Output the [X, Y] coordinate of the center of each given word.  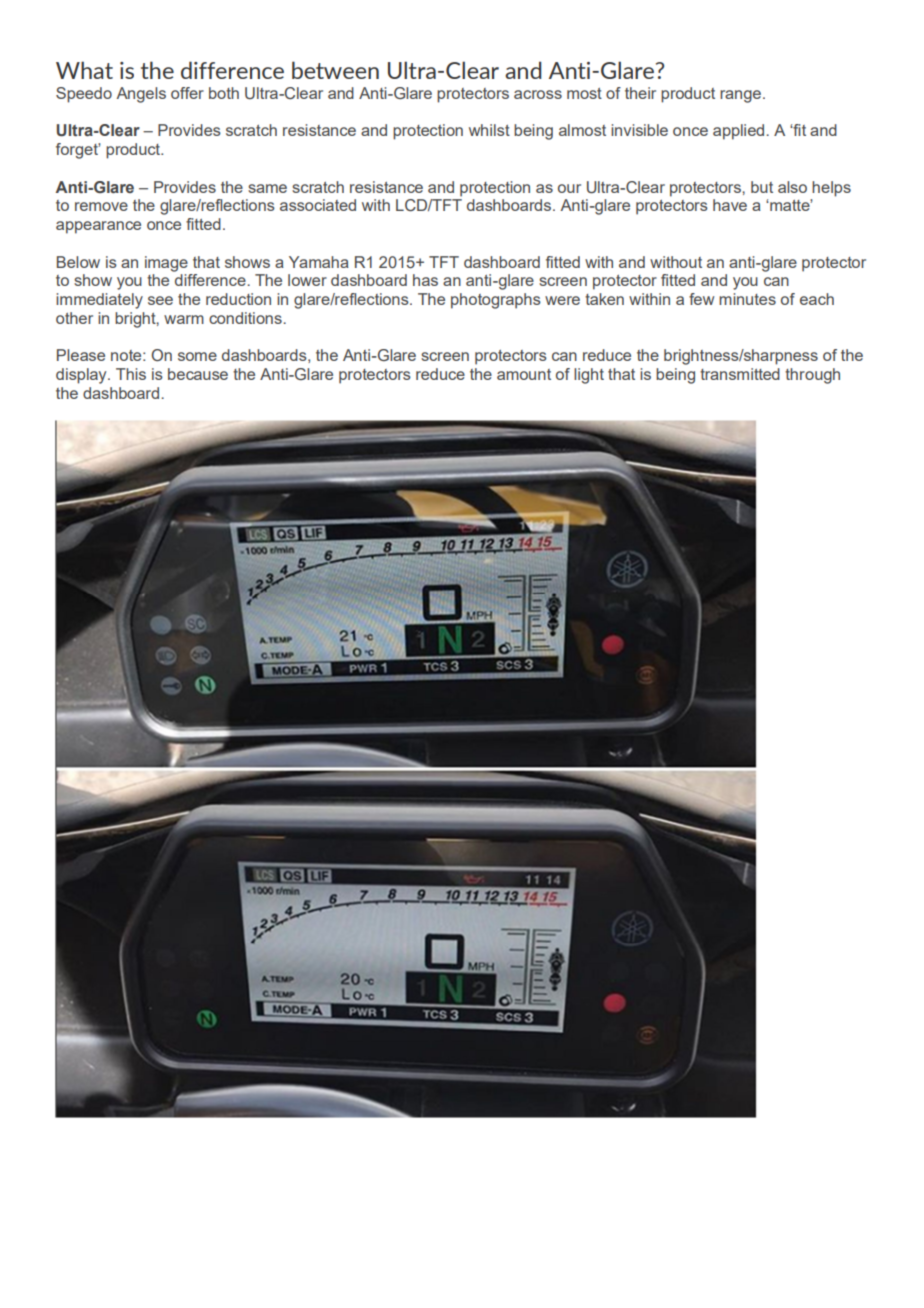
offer [187, 93]
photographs [496, 301]
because [198, 374]
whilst [489, 130]
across [538, 94]
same [267, 188]
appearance [98, 227]
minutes [747, 299]
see [160, 300]
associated [318, 205]
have [730, 205]
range [740, 96]
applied [740, 132]
